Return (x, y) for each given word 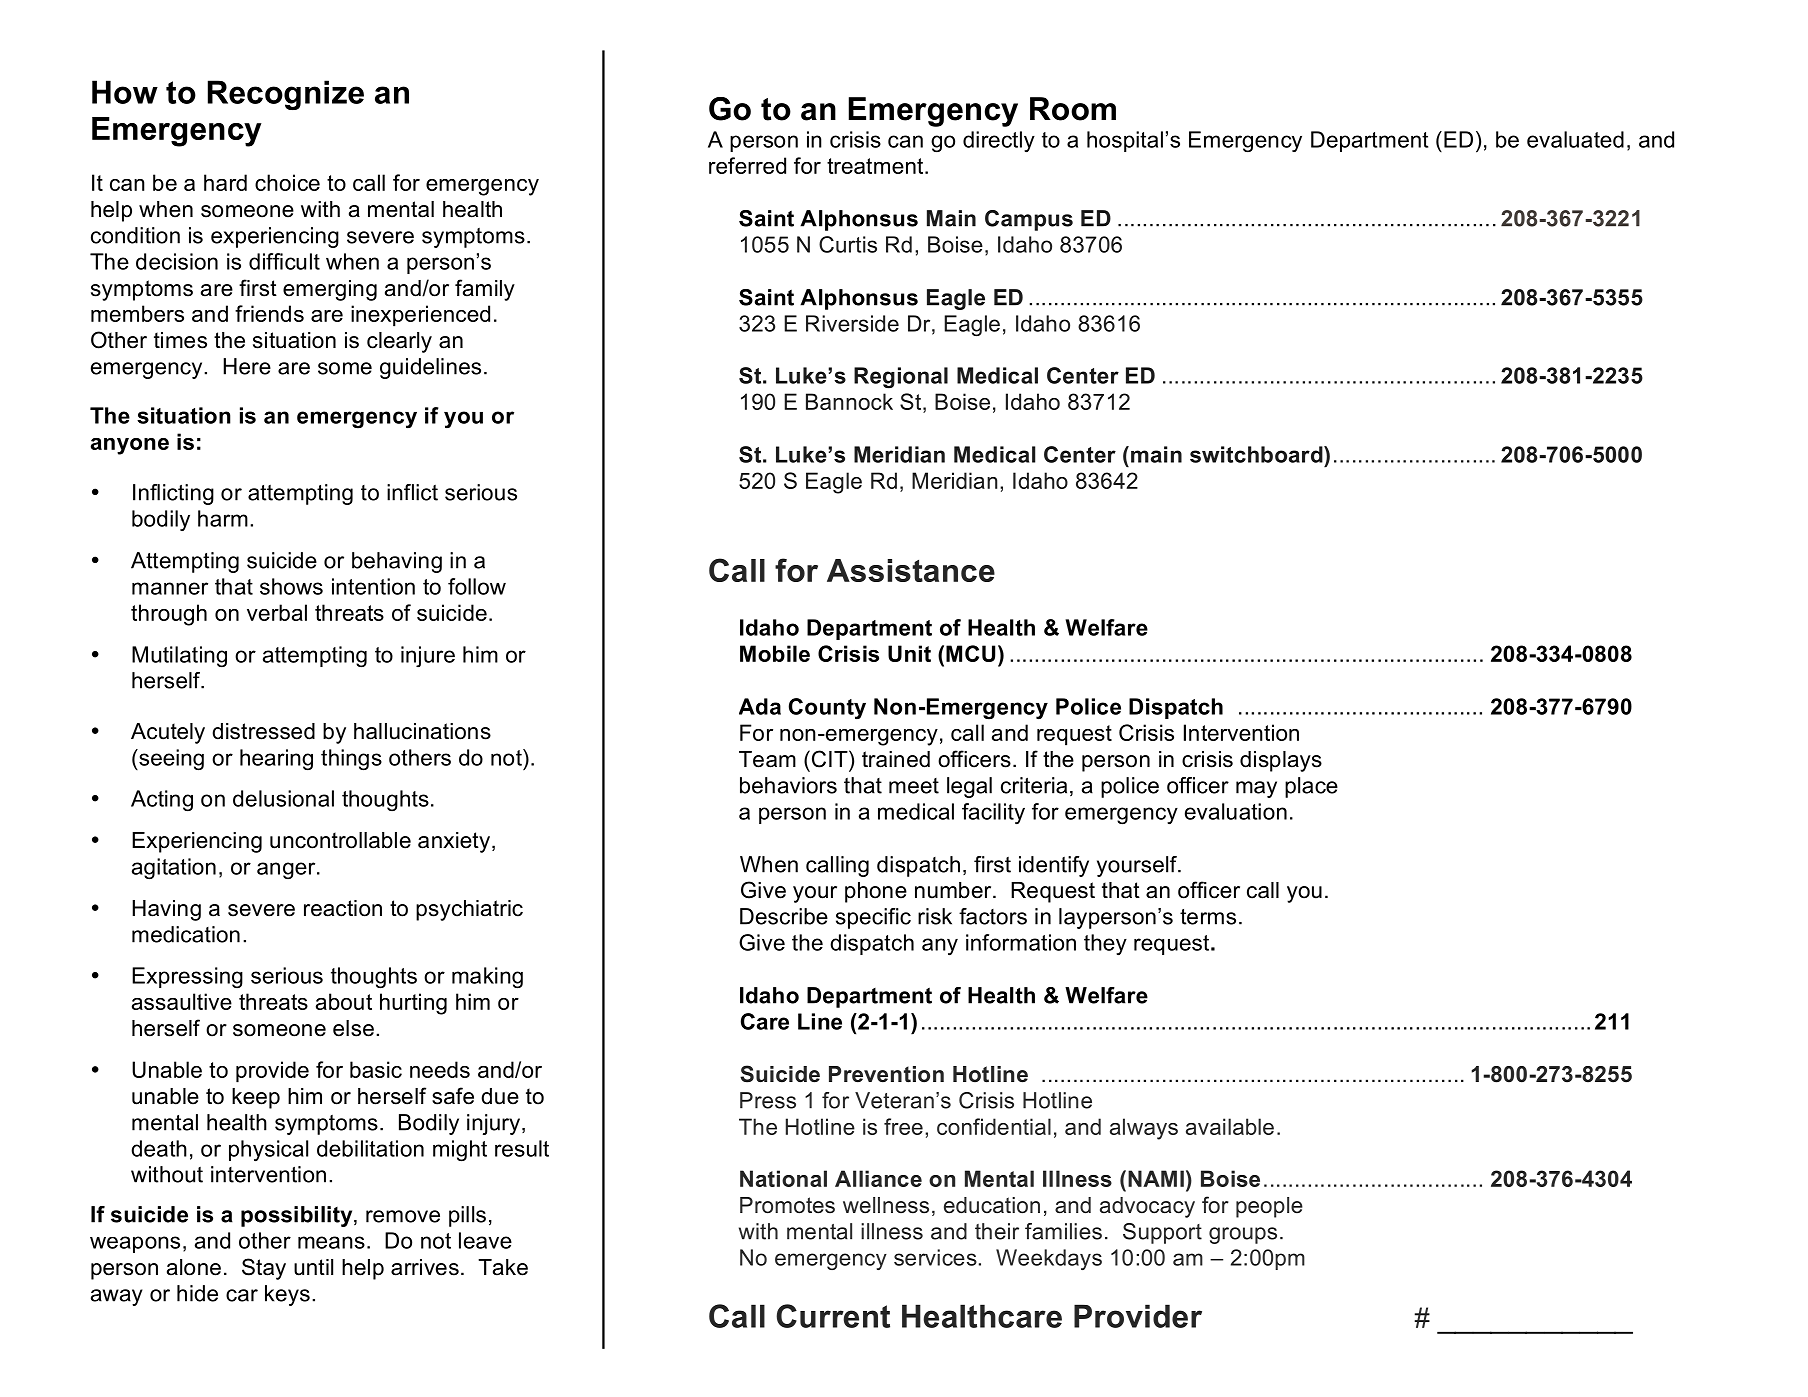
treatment (876, 166)
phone (876, 892)
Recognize (286, 95)
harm (223, 518)
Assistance (911, 570)
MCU (970, 653)
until (313, 1267)
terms (1208, 917)
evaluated (1575, 139)
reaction (343, 908)
